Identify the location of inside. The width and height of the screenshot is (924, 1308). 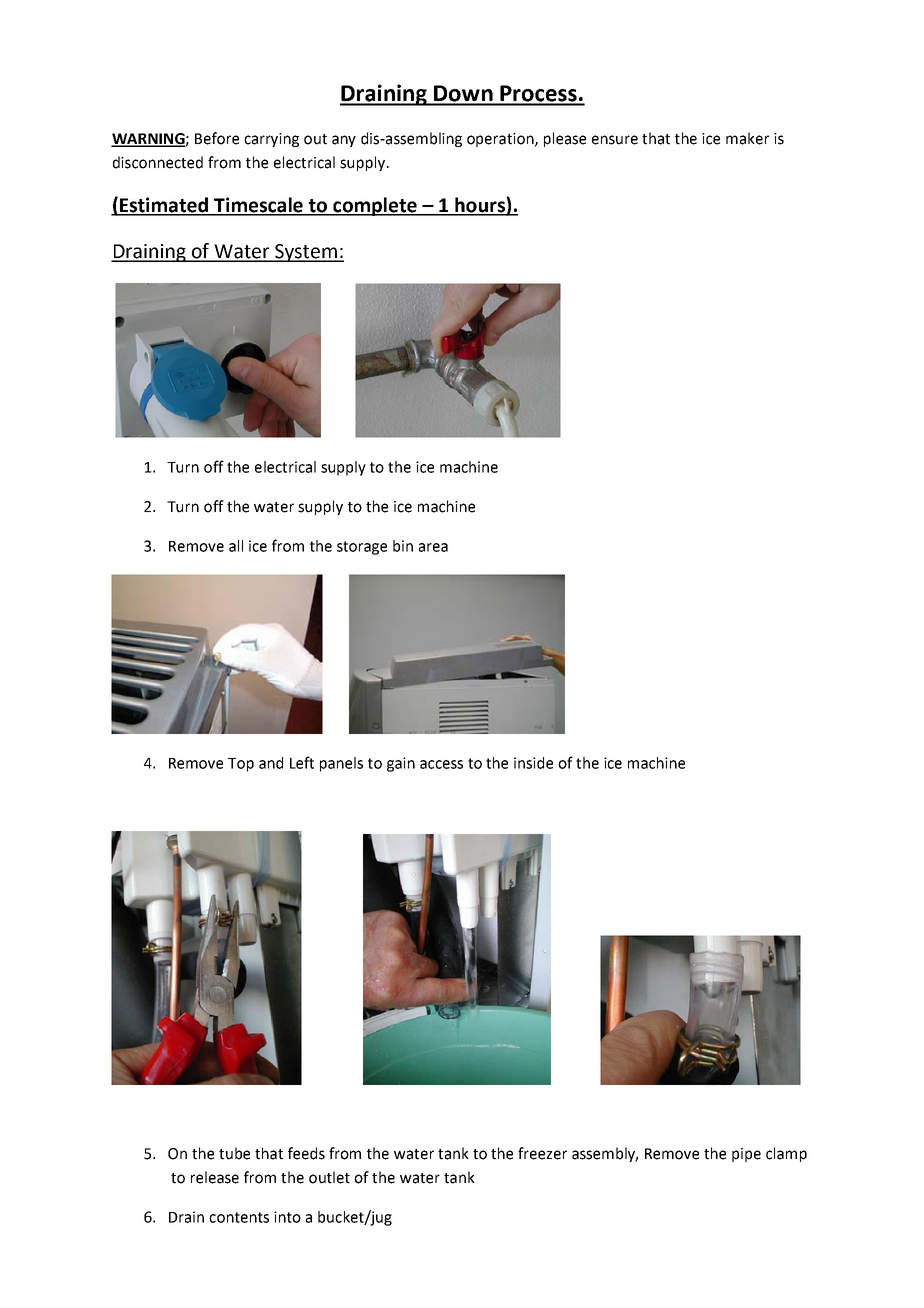
(533, 763).
